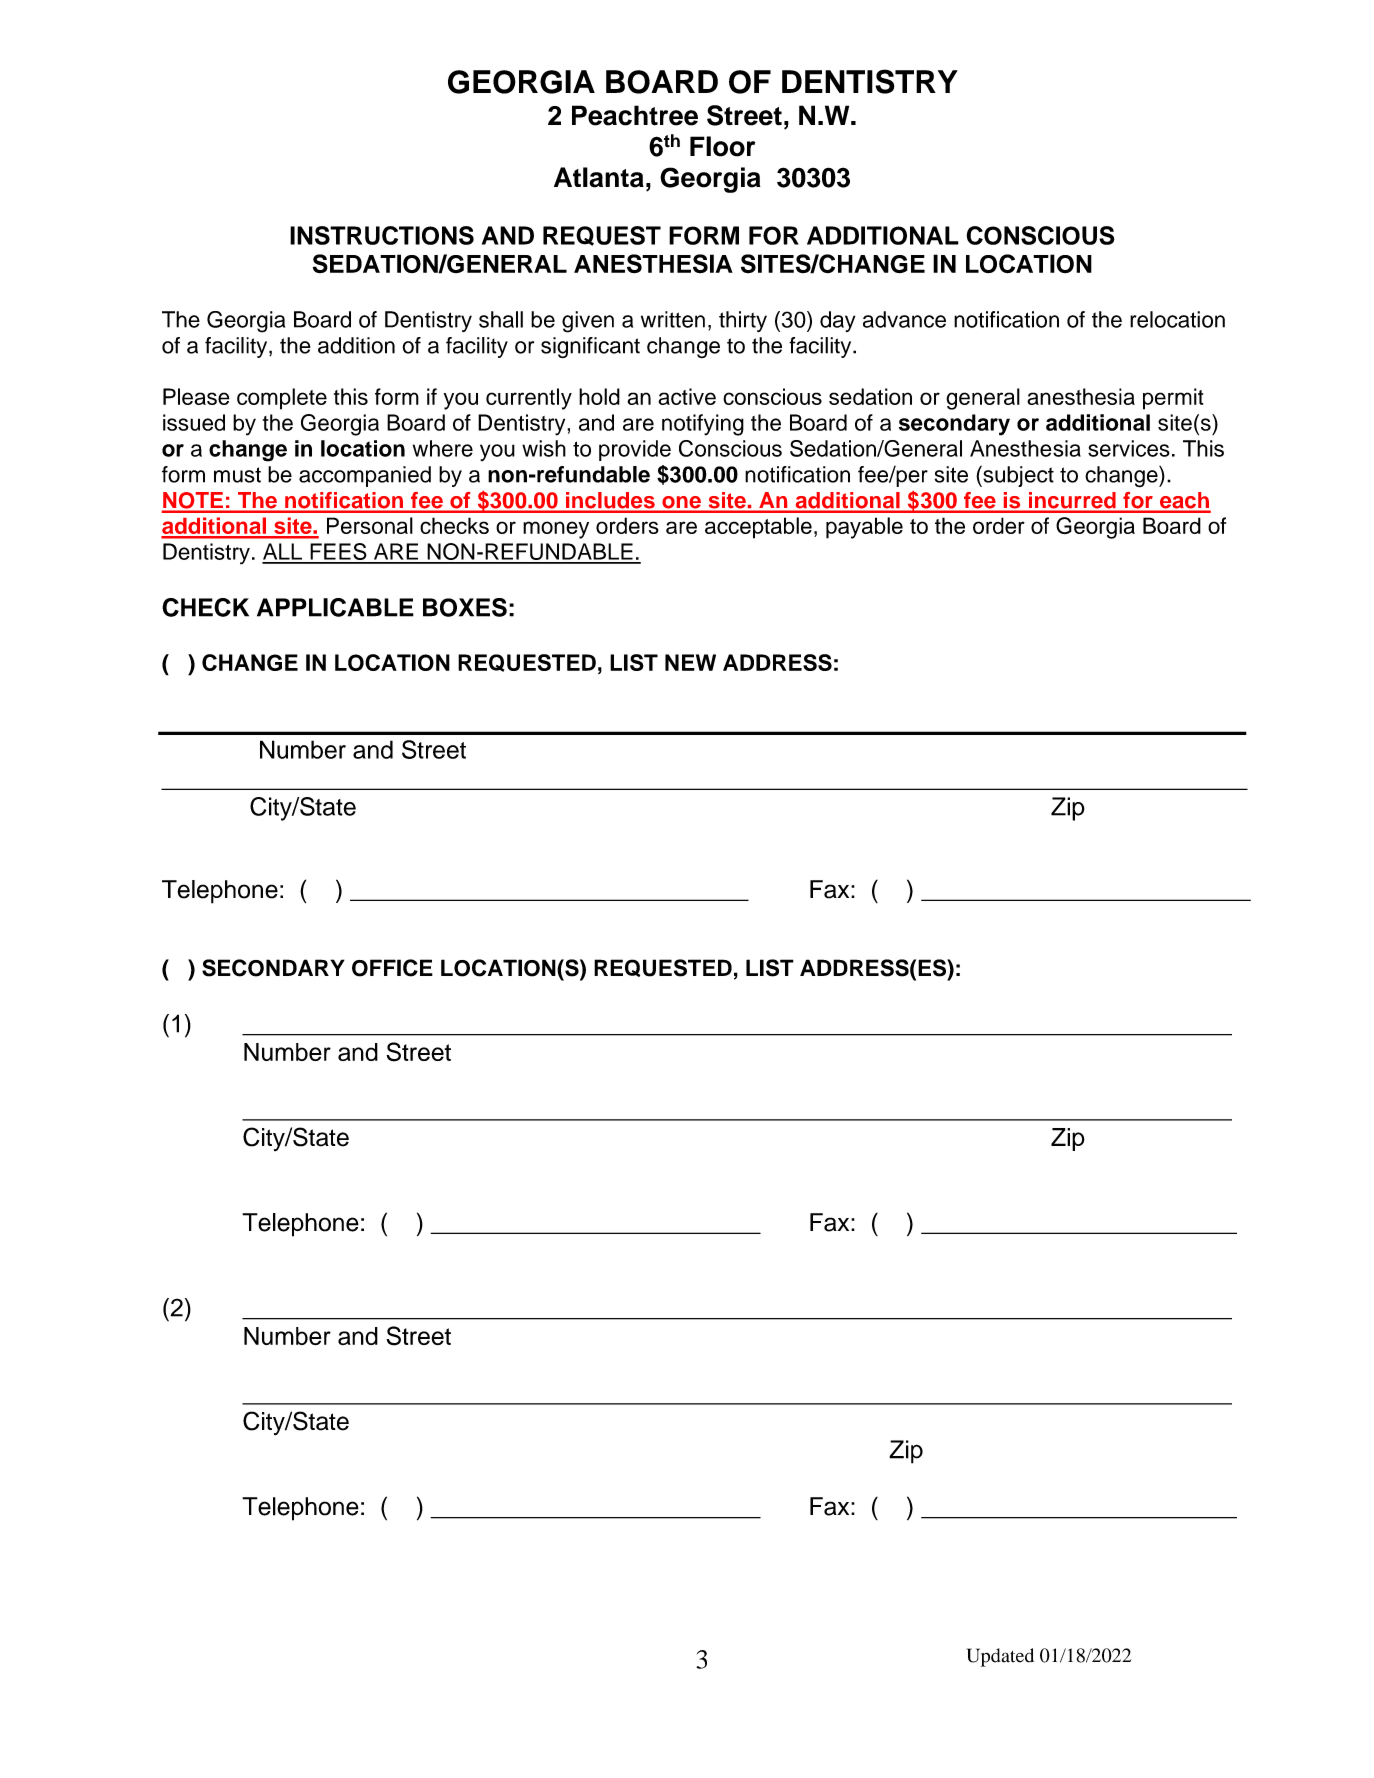 The width and height of the image is (1374, 1778). What do you see at coordinates (722, 146) in the image?
I see `Floor` at bounding box center [722, 146].
